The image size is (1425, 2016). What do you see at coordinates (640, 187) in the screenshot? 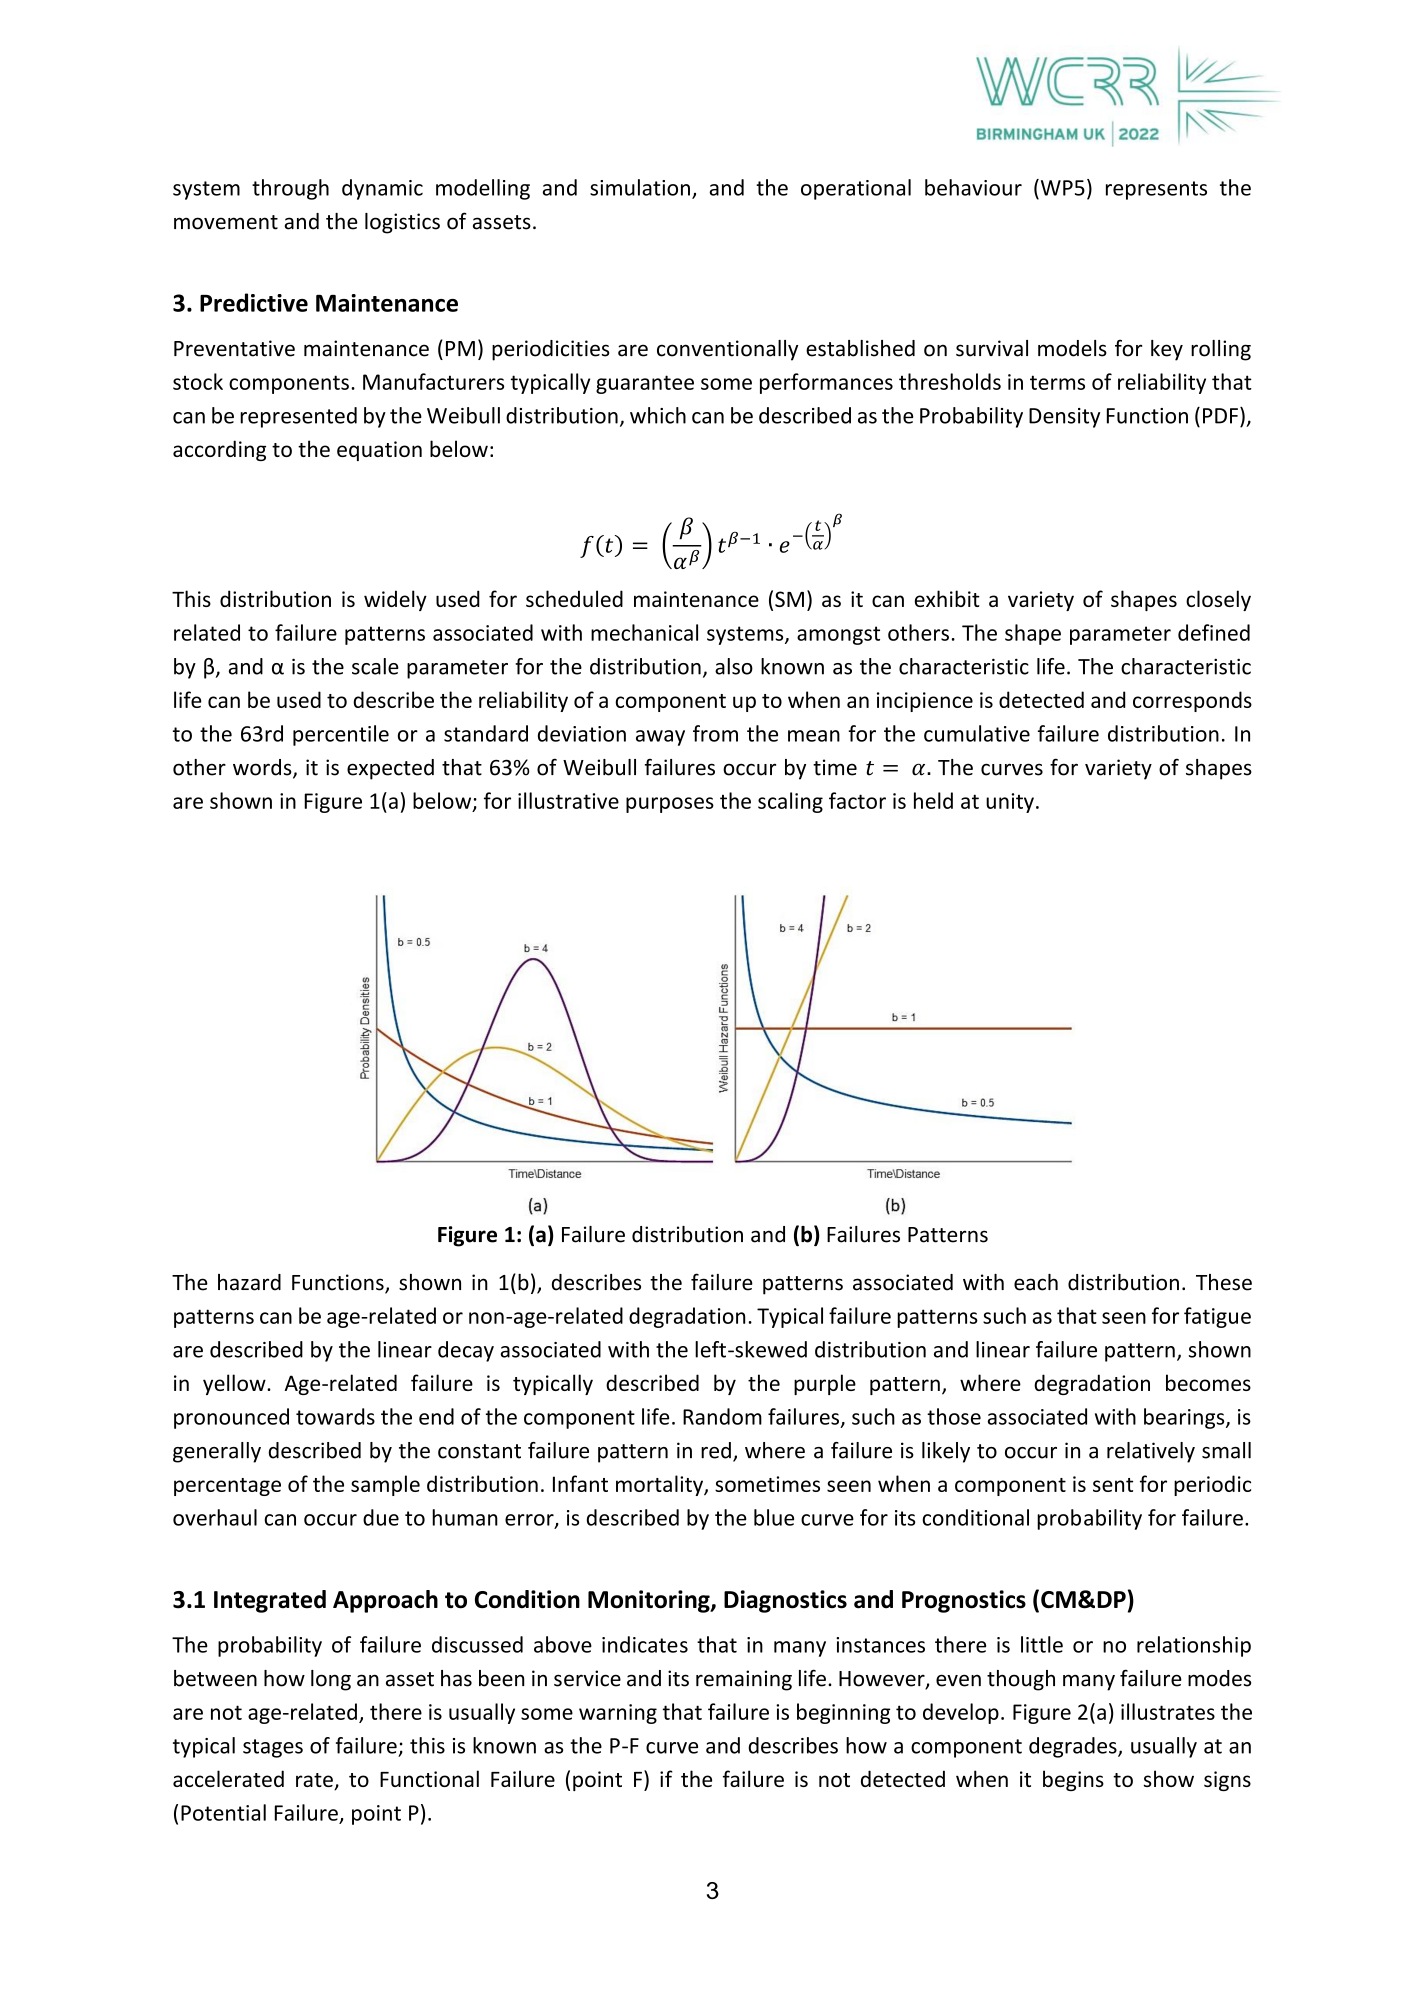
I see `simulation` at bounding box center [640, 187].
